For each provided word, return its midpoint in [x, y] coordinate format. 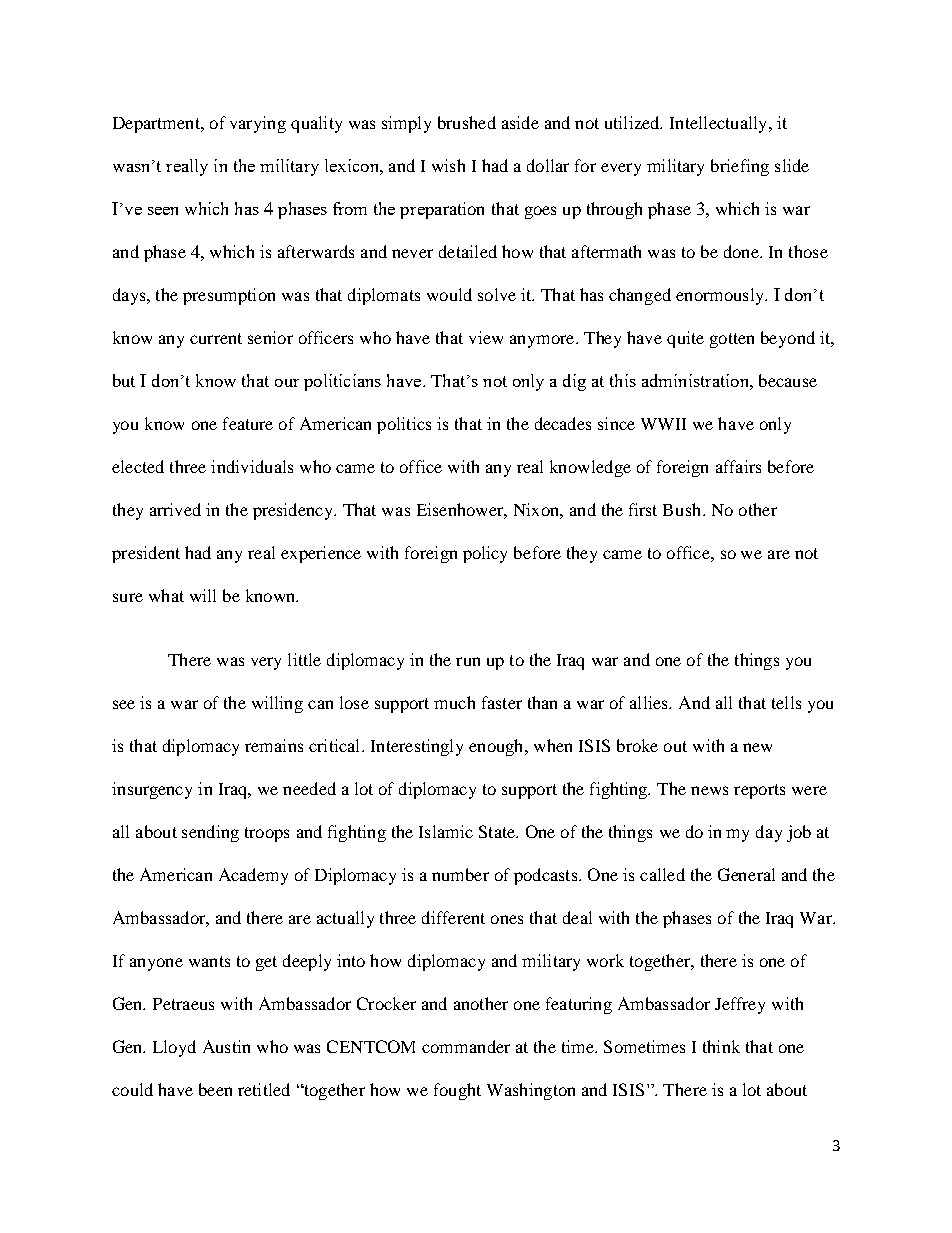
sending [210, 833]
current [216, 338]
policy [485, 554]
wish [448, 165]
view [486, 337]
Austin [226, 1046]
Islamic [446, 831]
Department [157, 125]
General [746, 874]
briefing [740, 167]
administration [696, 380]
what [166, 595]
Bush [683, 509]
